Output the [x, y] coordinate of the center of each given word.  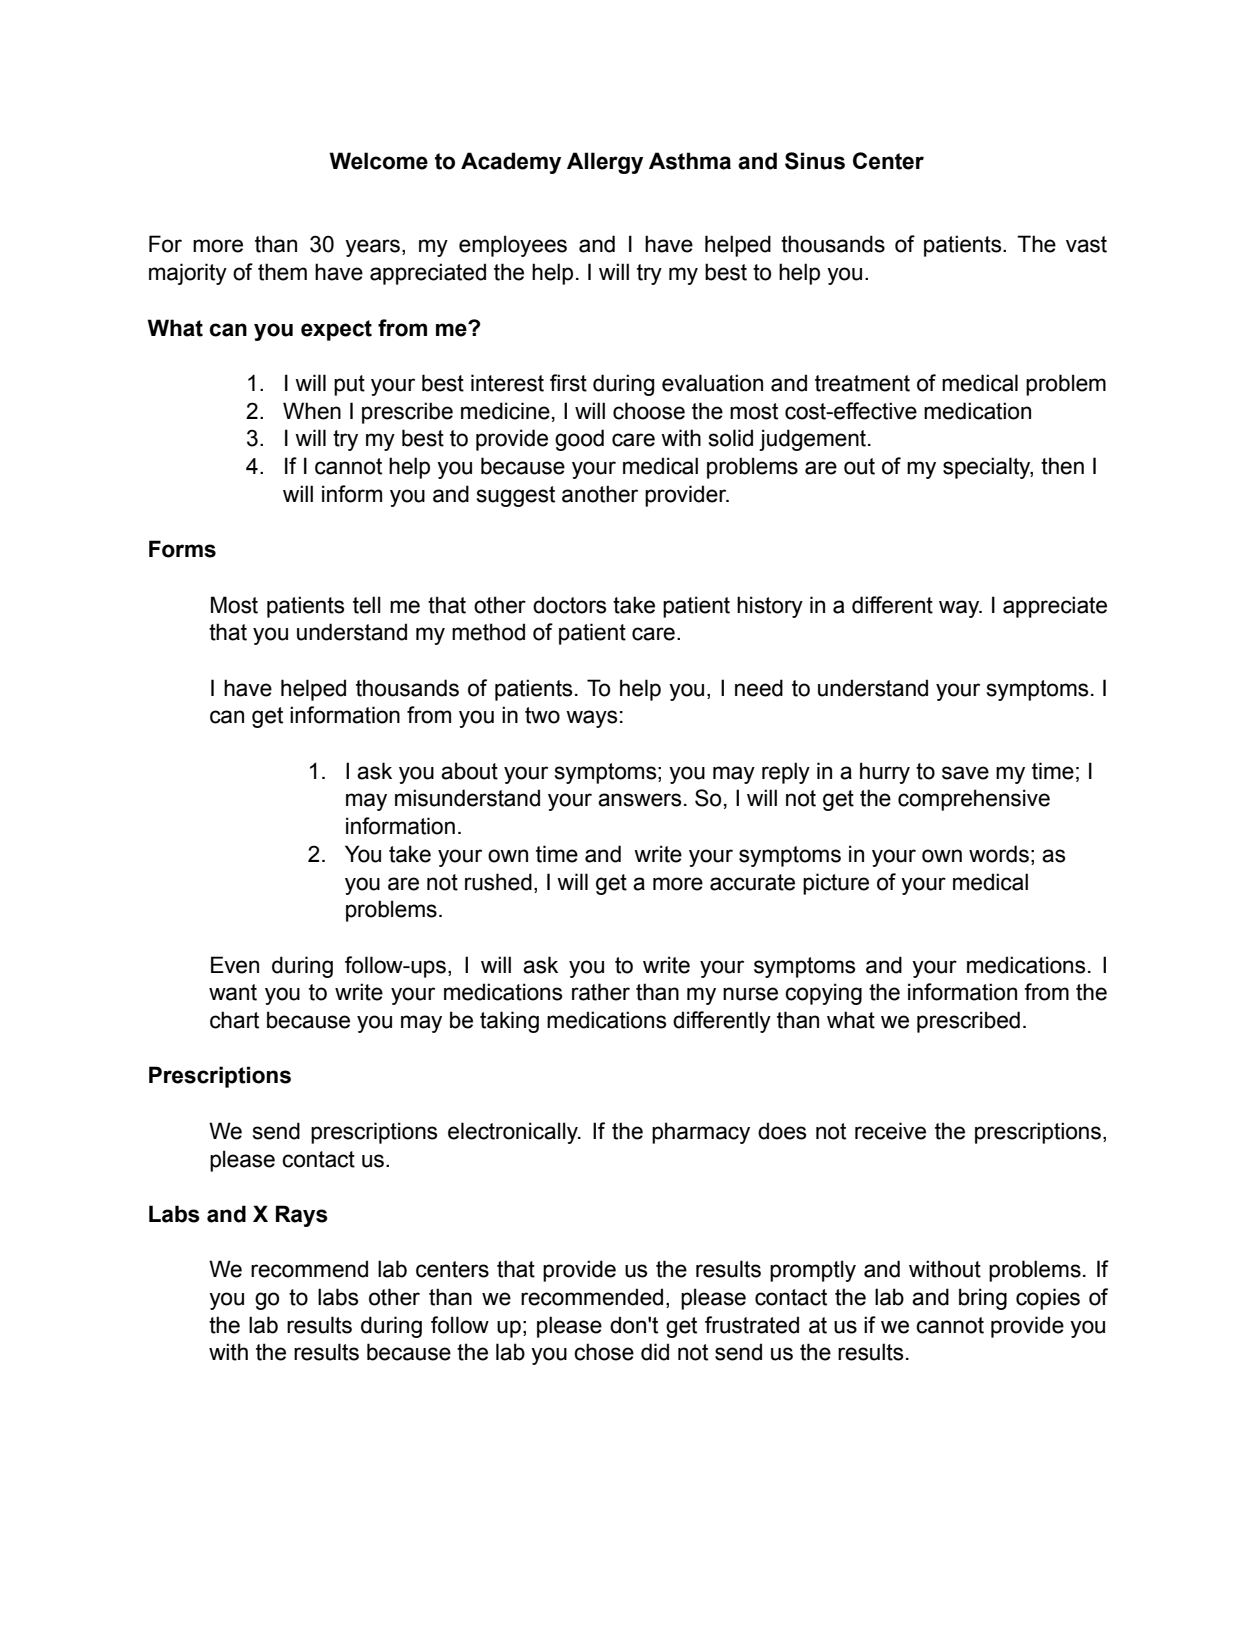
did [655, 1352]
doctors [570, 605]
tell [367, 605]
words [999, 854]
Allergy [605, 163]
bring [983, 1299]
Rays [302, 1216]
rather [601, 992]
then [1062, 466]
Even [235, 965]
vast [1086, 244]
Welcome [378, 161]
